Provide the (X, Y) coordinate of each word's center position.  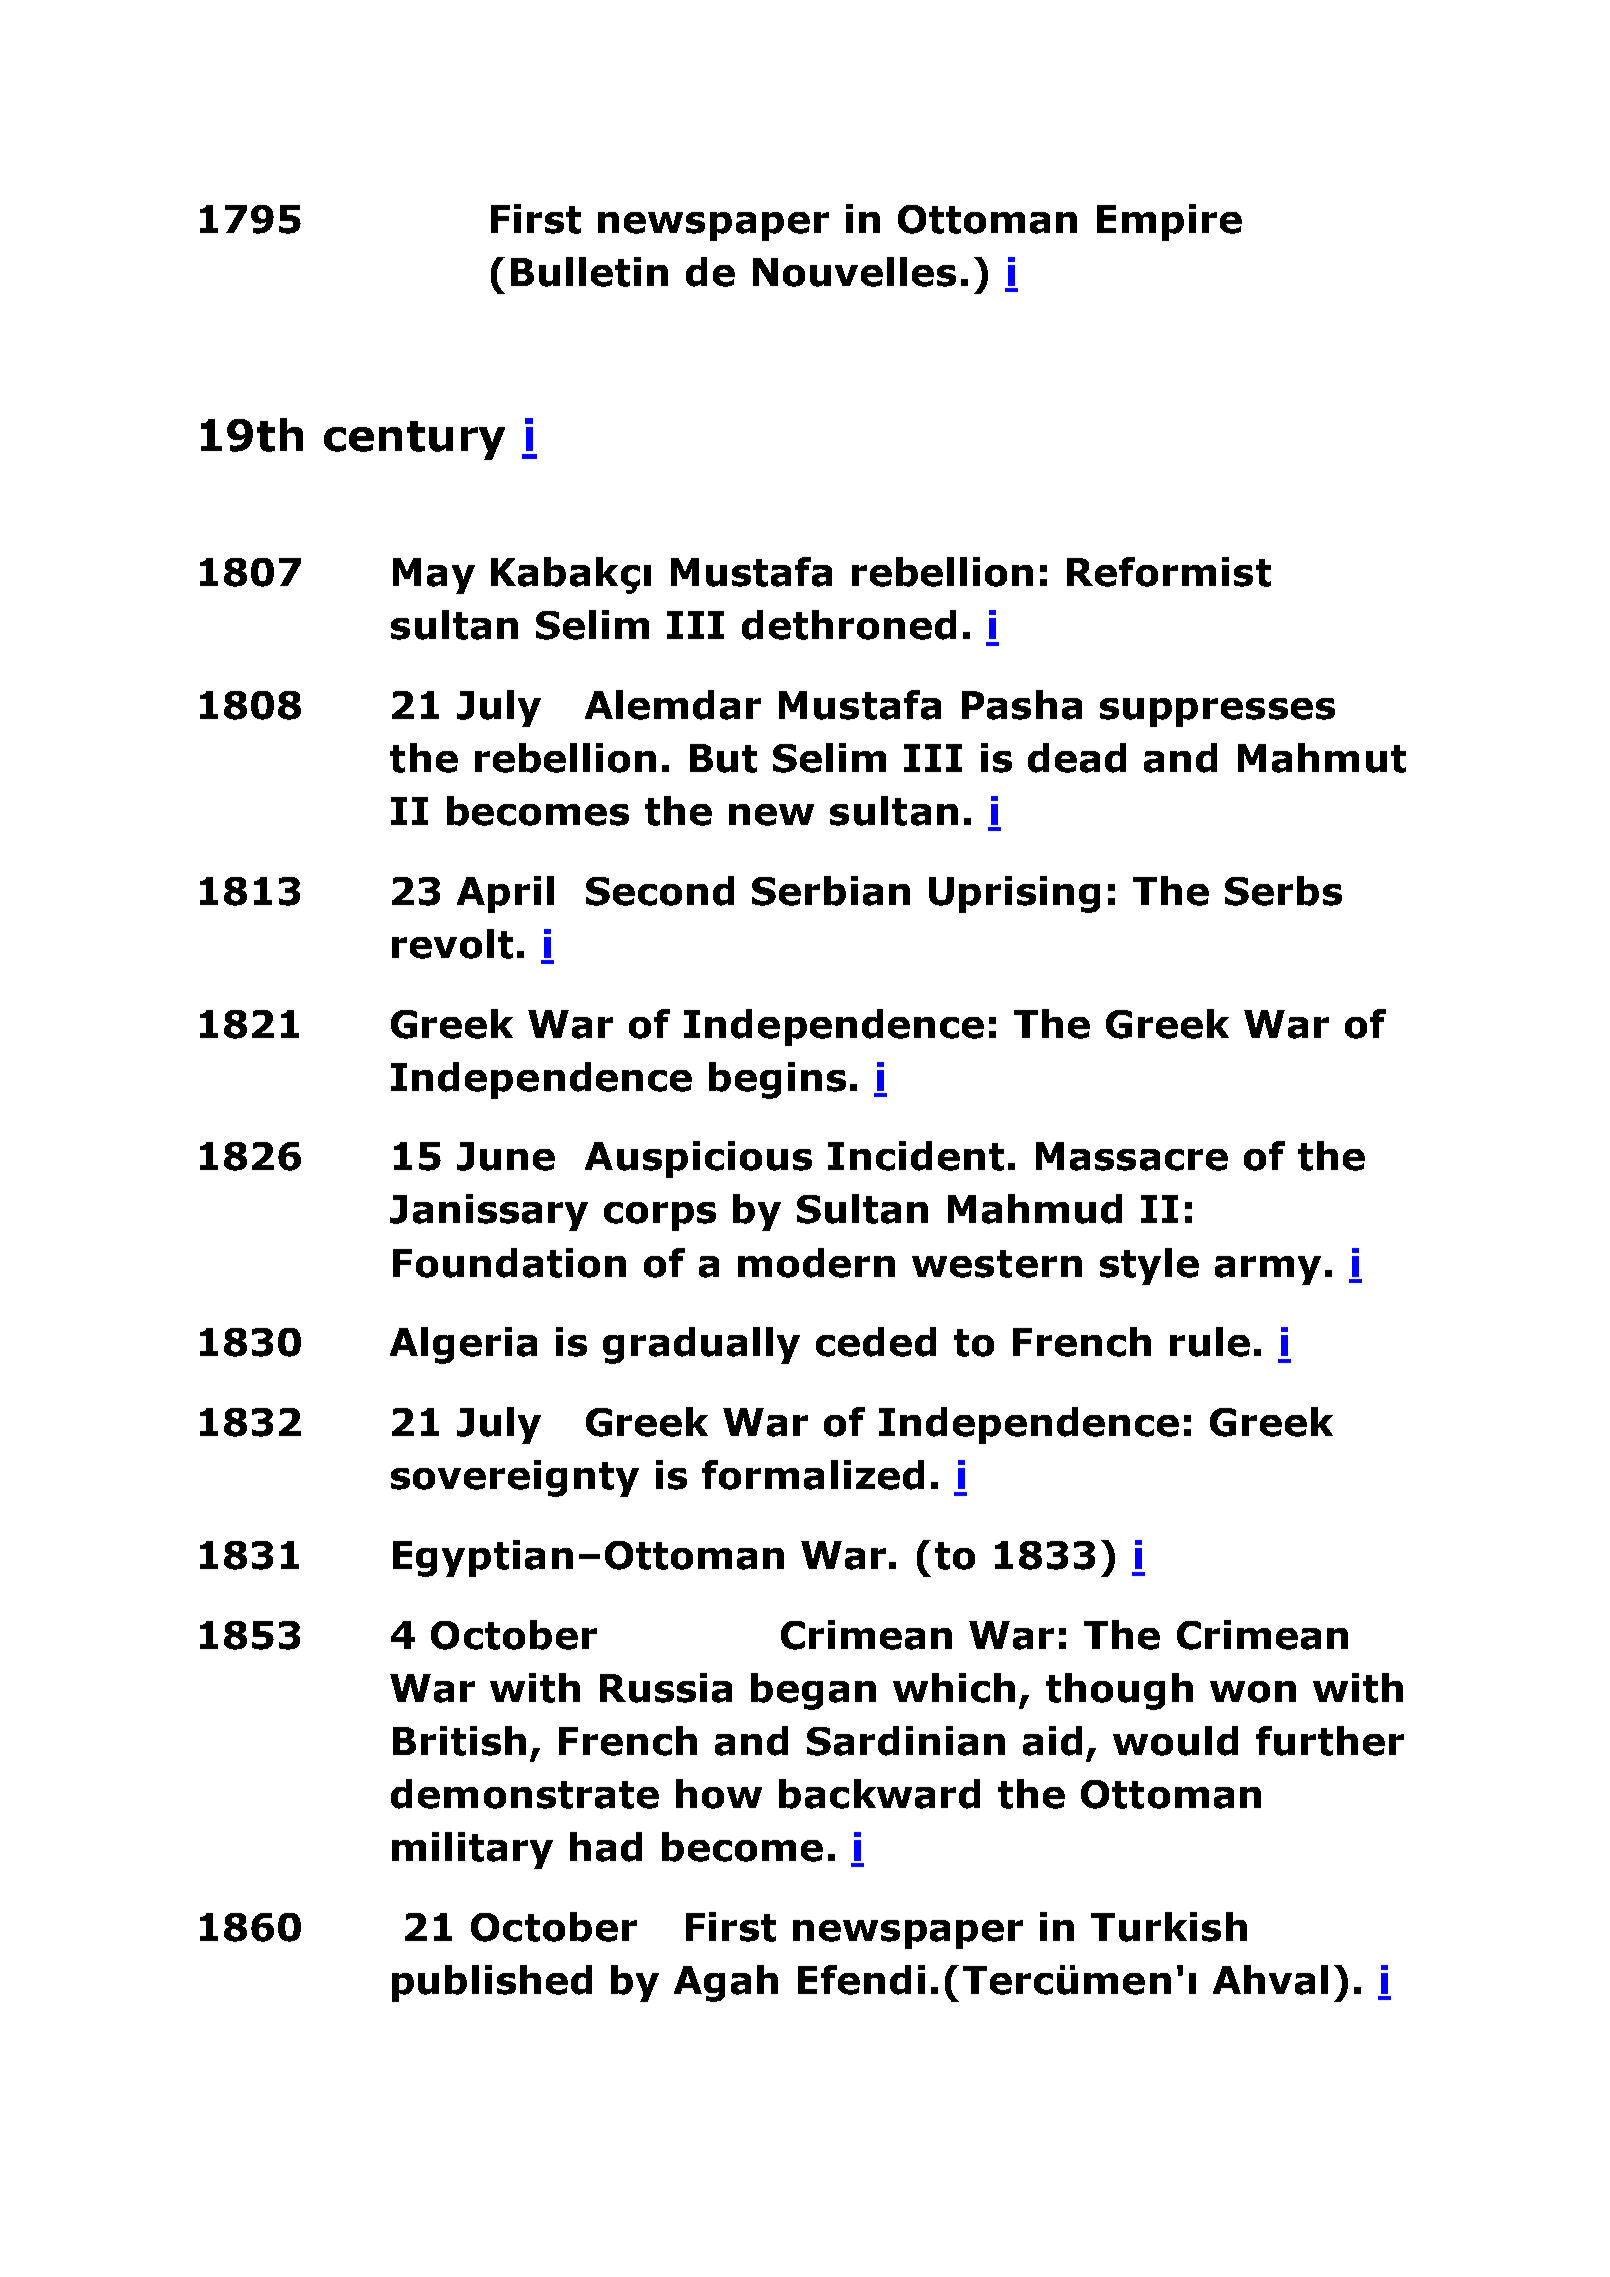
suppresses (1217, 712)
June (506, 1156)
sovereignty (515, 1478)
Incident (916, 1156)
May (434, 576)
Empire (1169, 222)
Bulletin (589, 272)
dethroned (849, 625)
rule (1210, 1342)
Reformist (1169, 572)
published (492, 1983)
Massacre (1132, 1156)
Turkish (1169, 1927)
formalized (813, 1475)
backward (879, 1794)
